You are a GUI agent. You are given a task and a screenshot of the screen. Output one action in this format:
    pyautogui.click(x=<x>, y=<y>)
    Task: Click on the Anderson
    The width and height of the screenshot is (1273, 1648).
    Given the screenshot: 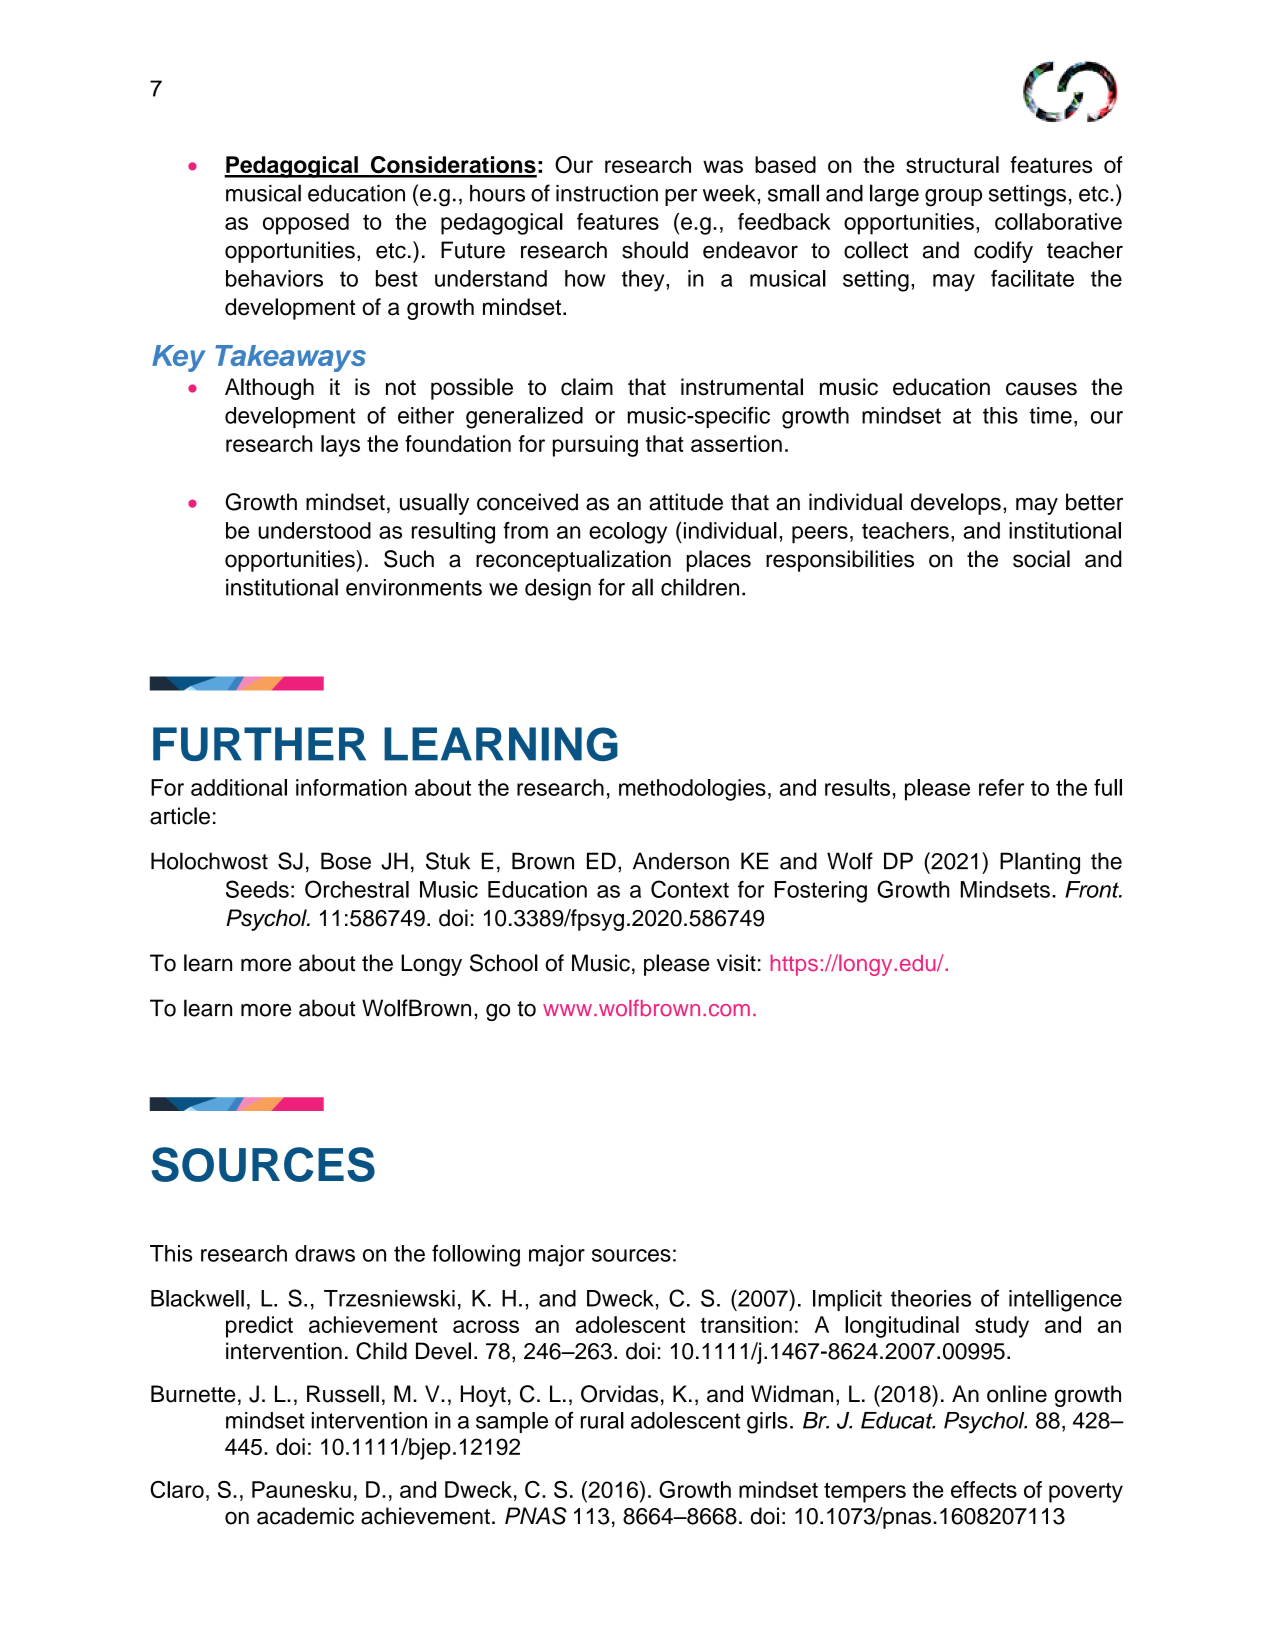 What is the action you would take?
    pyautogui.click(x=681, y=861)
